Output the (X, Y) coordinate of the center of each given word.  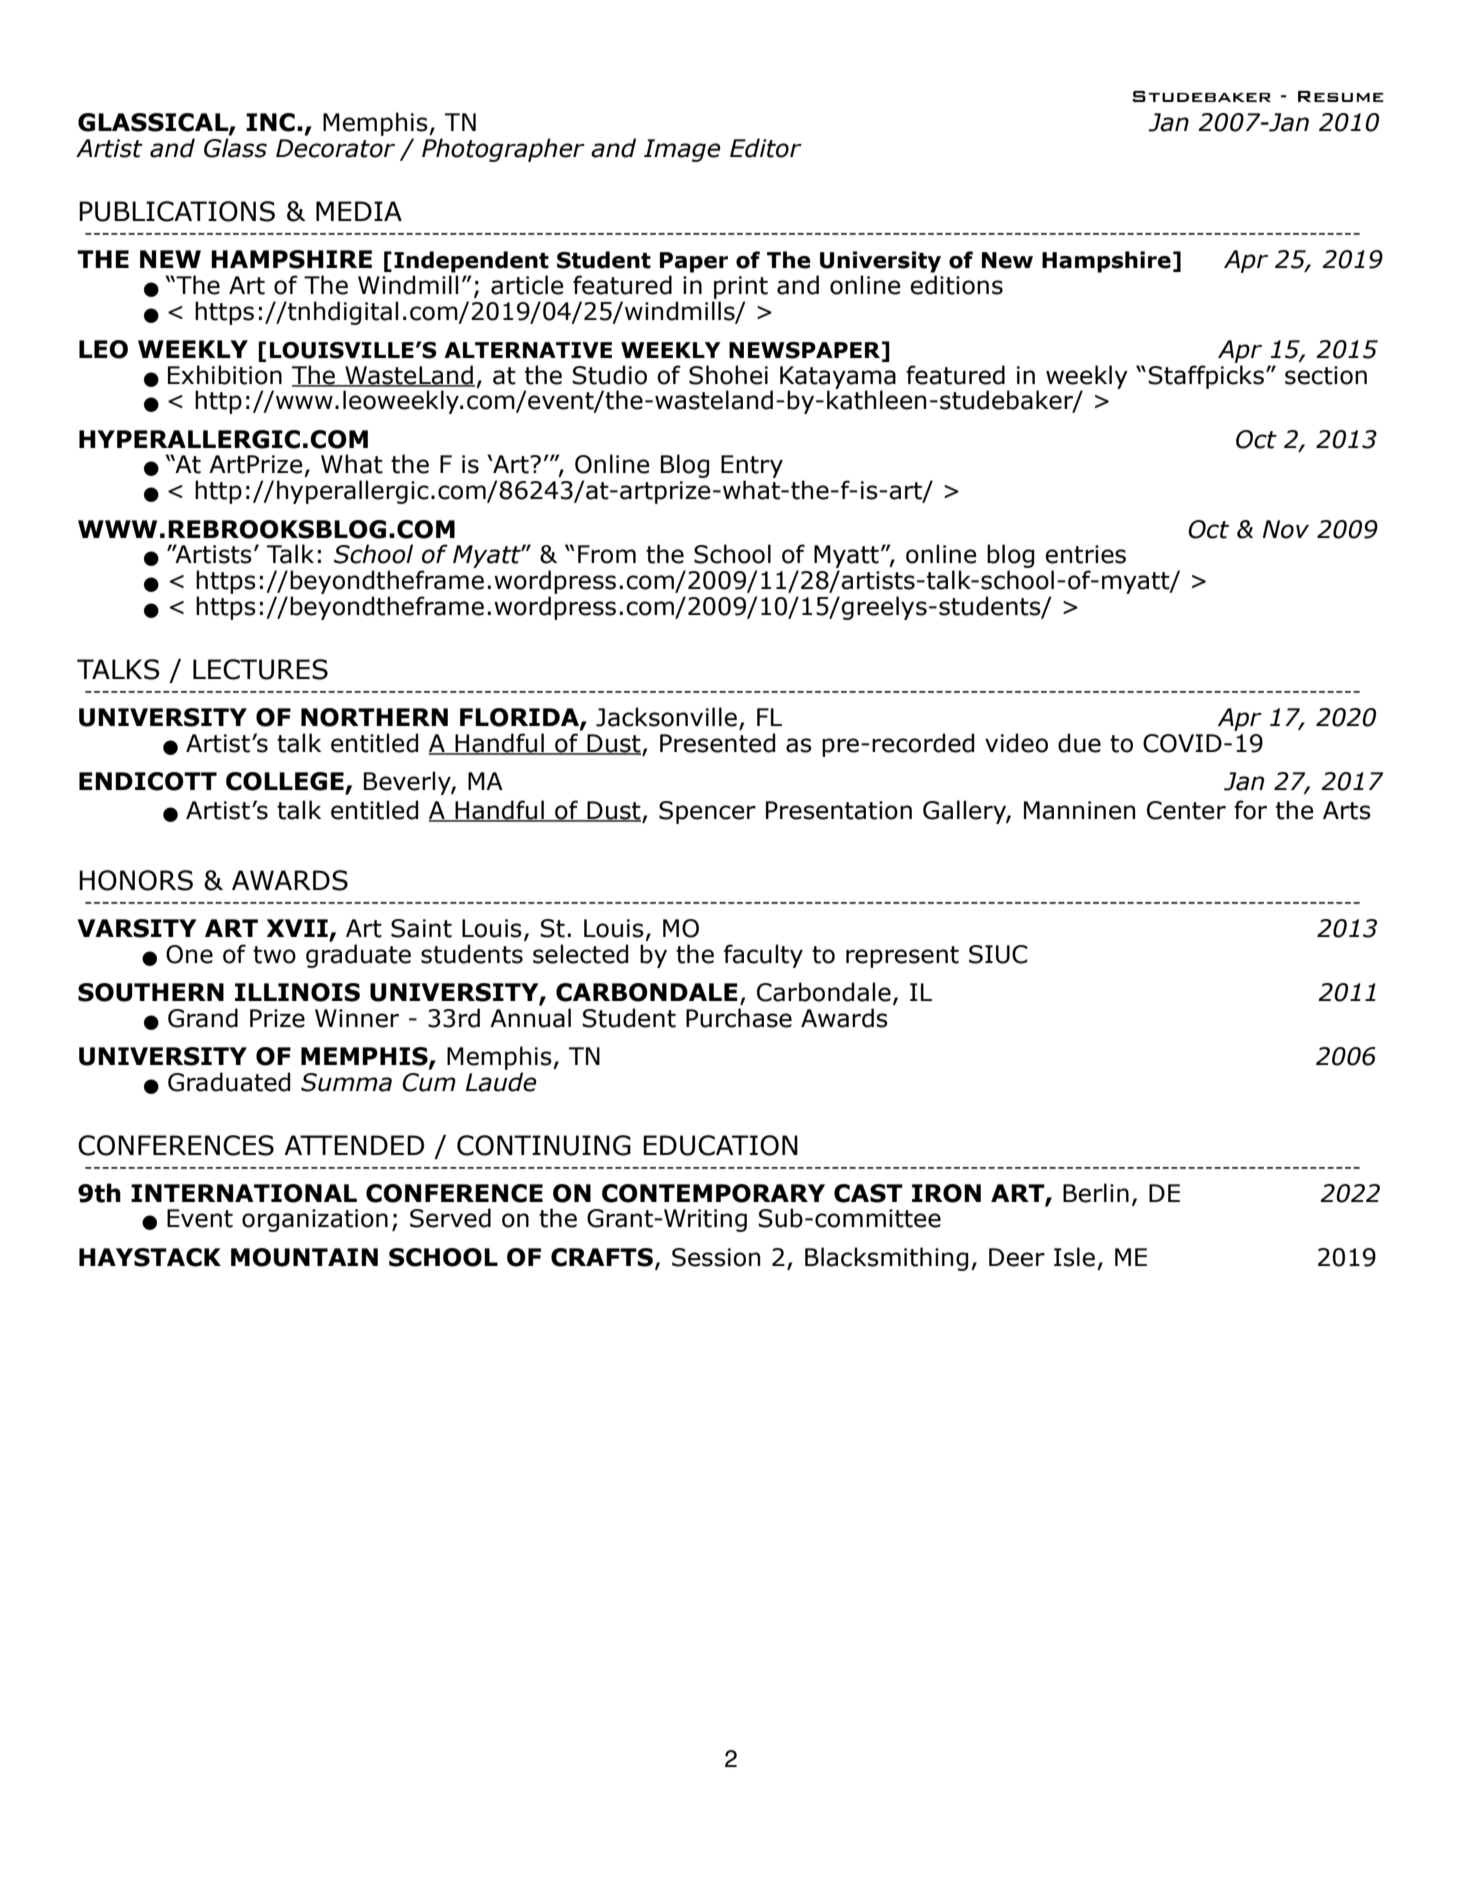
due (1079, 743)
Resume (1341, 96)
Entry (752, 468)
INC (270, 122)
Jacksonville (666, 717)
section (1326, 375)
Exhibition (225, 375)
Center (1186, 810)
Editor (766, 148)
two (274, 955)
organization (315, 1220)
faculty (763, 956)
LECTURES (260, 669)
